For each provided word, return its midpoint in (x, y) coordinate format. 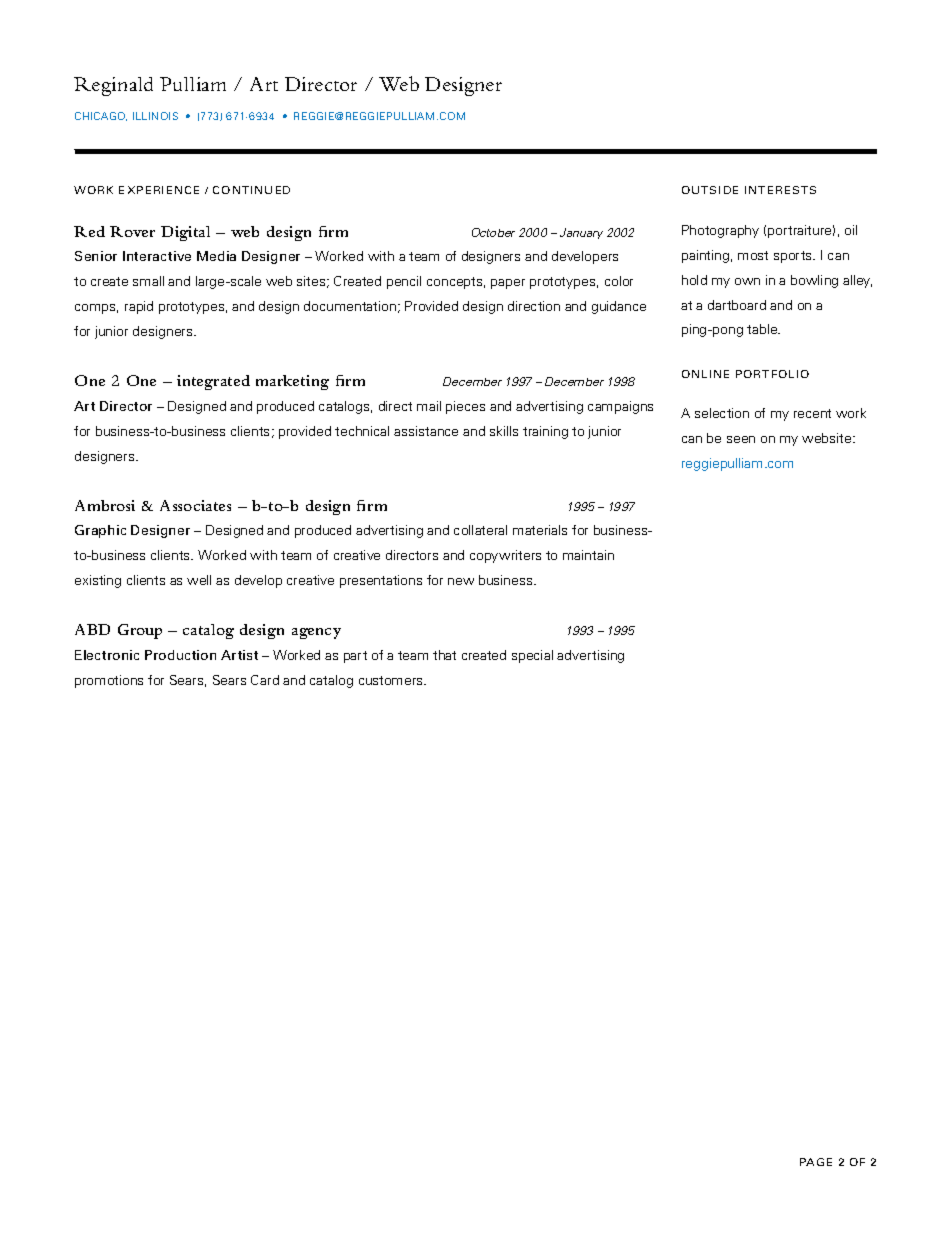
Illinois (155, 116)
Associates (195, 505)
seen (741, 439)
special (532, 656)
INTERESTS (780, 190)
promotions (109, 681)
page (816, 1162)
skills (504, 431)
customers (392, 680)
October (493, 232)
